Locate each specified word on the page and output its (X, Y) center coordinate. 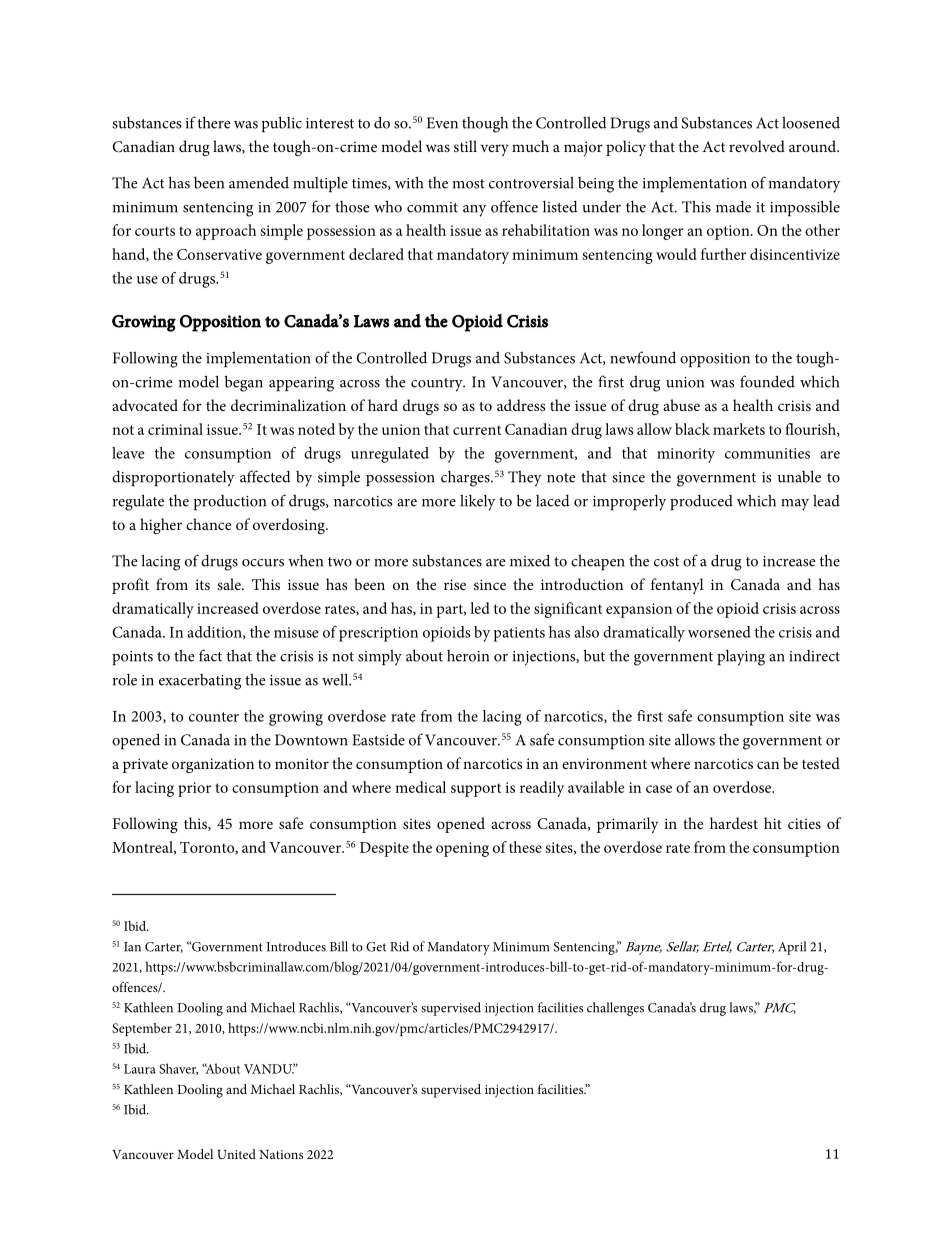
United (236, 1154)
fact (210, 655)
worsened (719, 632)
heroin (468, 656)
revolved (757, 146)
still (465, 146)
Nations (281, 1154)
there (214, 122)
